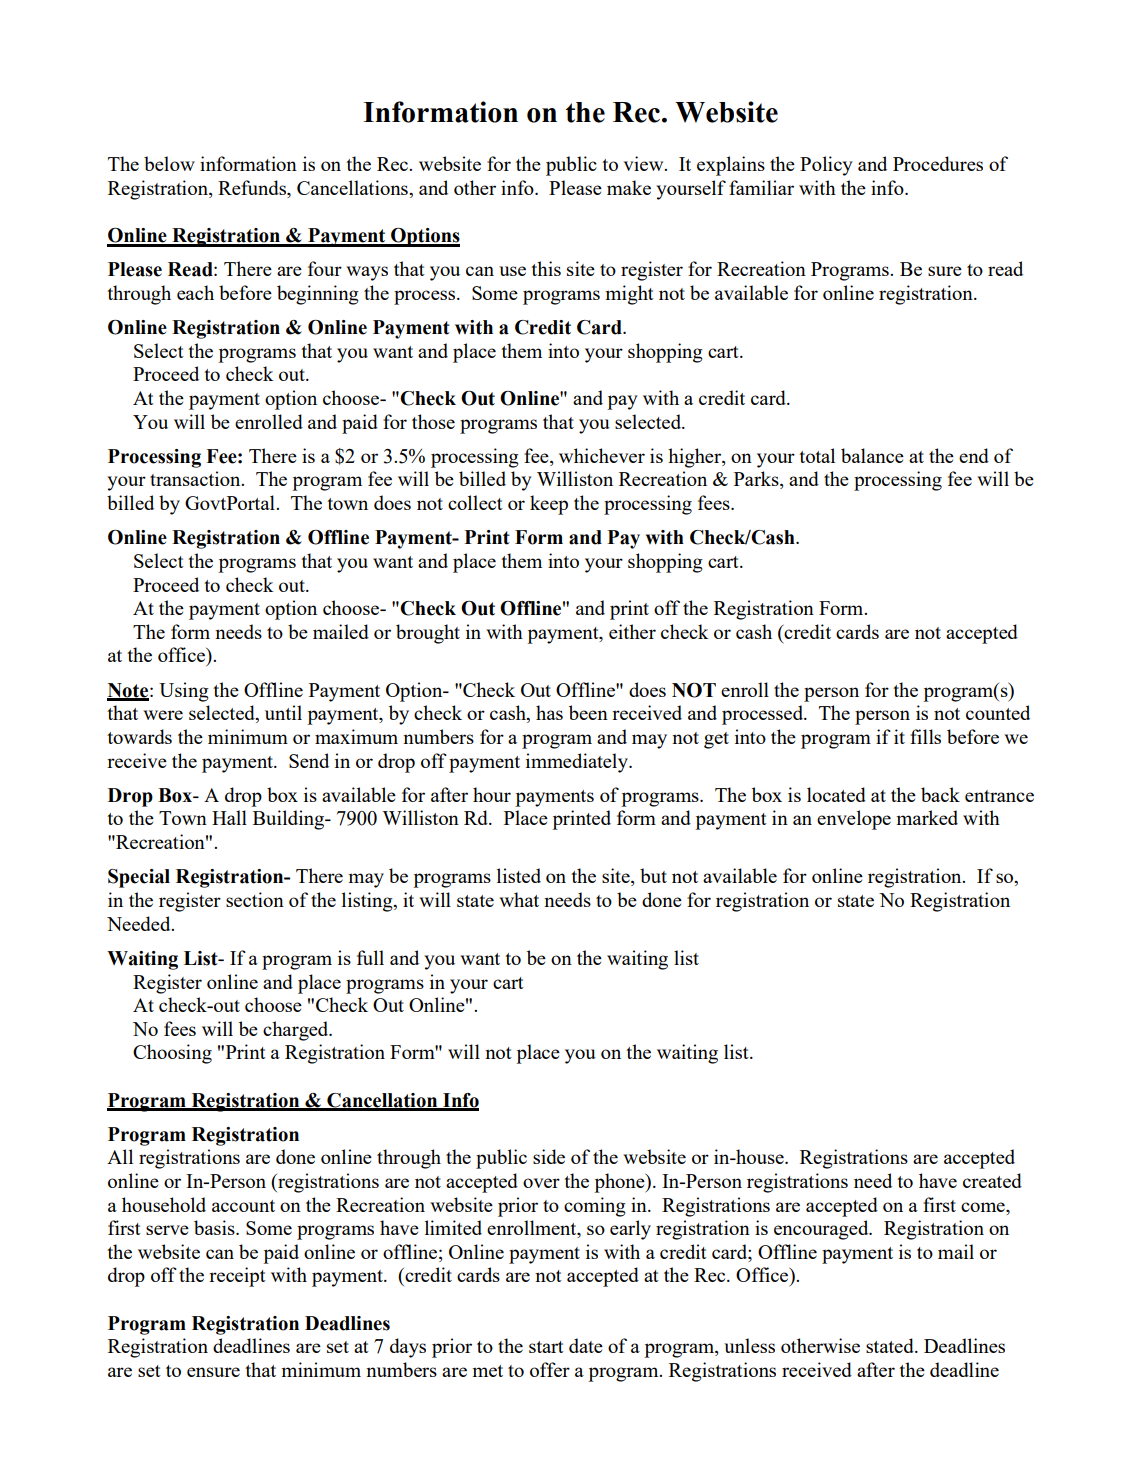 The width and height of the document is (1142, 1478). What do you see at coordinates (309, 760) in the document?
I see `Send` at bounding box center [309, 760].
